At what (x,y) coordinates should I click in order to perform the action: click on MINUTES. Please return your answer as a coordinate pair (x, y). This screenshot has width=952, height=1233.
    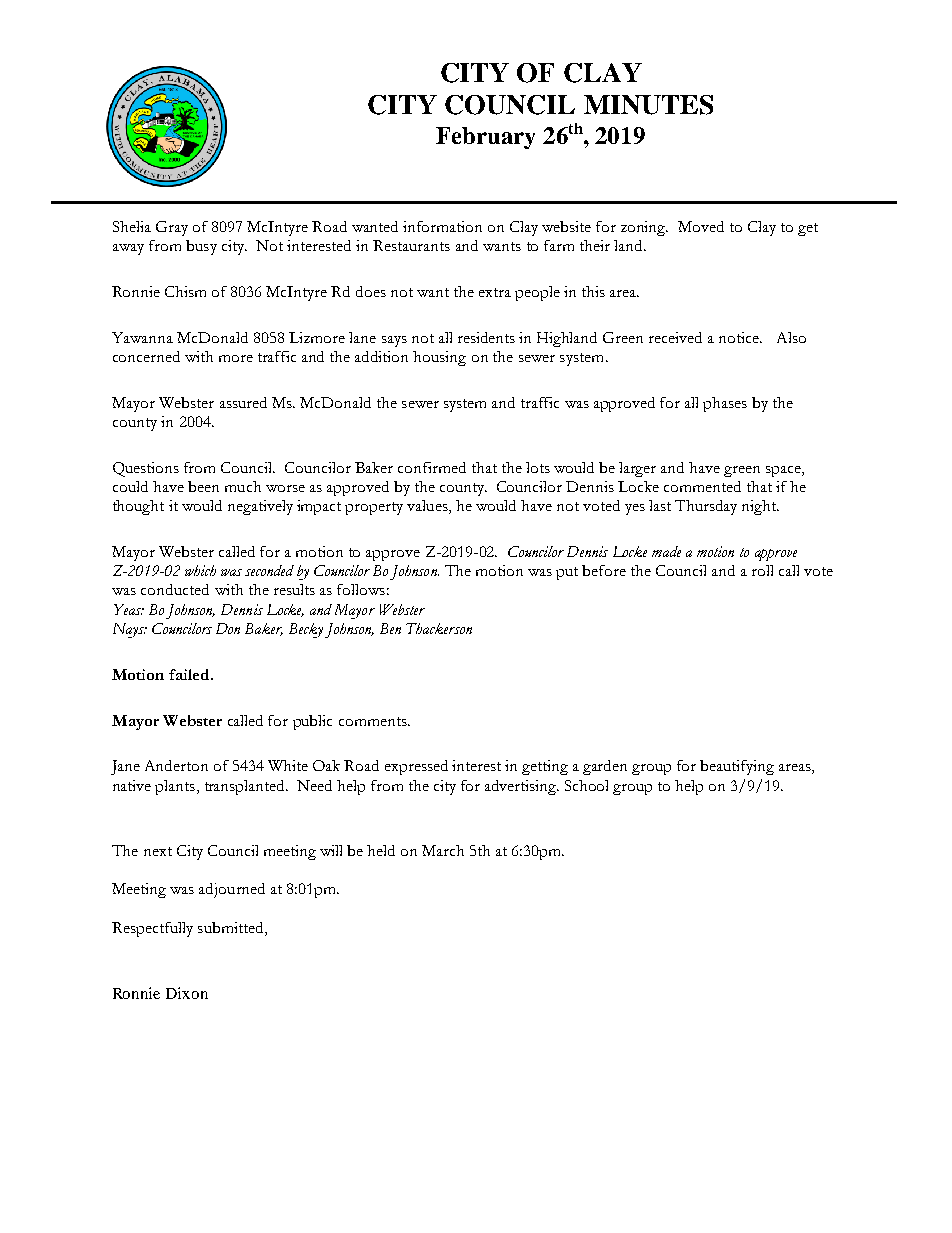
    Looking at the image, I should click on (648, 105).
